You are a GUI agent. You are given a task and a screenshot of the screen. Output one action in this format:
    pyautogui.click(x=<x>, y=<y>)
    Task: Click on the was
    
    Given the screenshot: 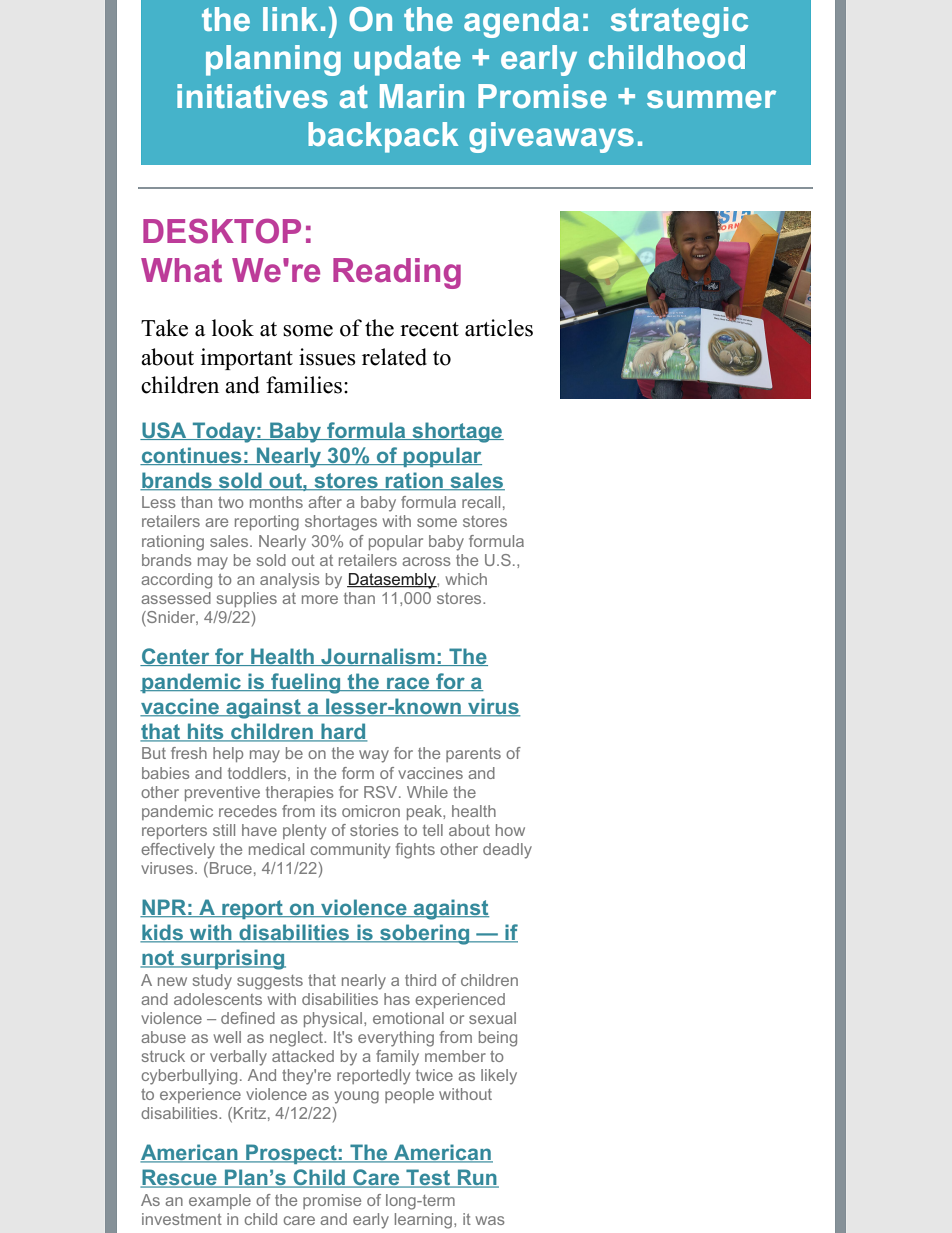 What is the action you would take?
    pyautogui.click(x=490, y=1220)
